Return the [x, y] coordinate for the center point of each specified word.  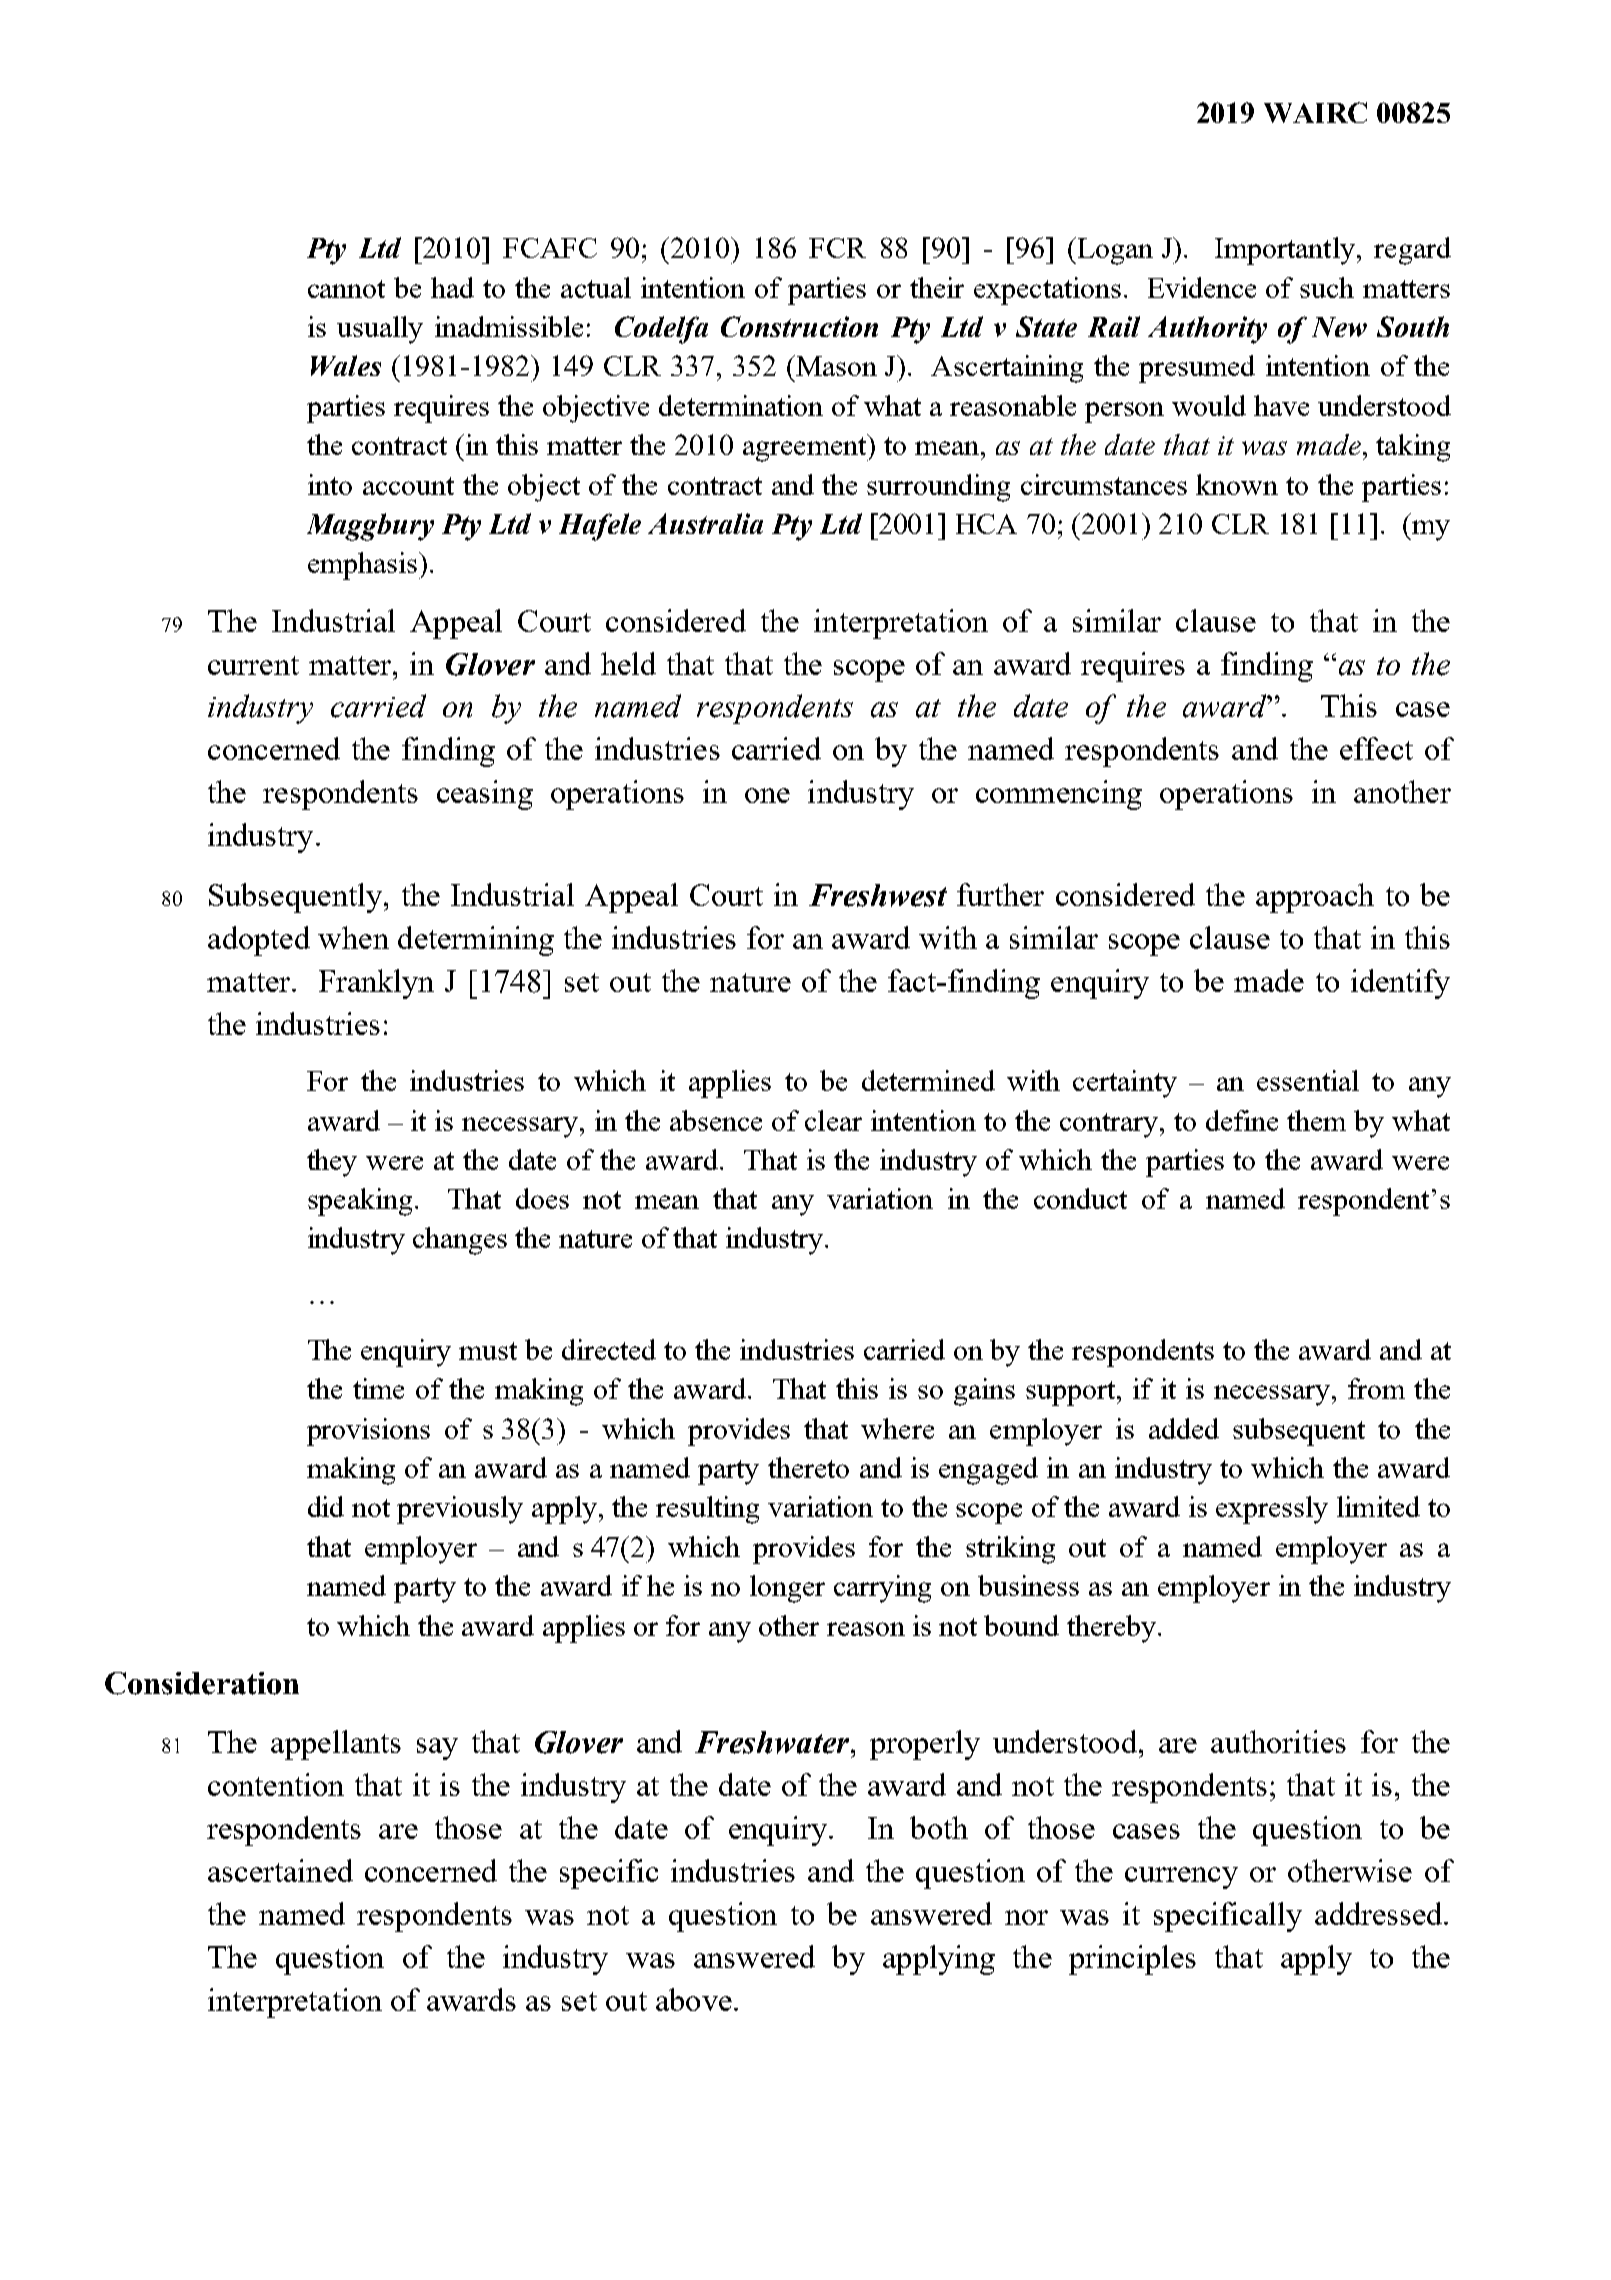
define [1242, 1120]
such [1327, 287]
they [332, 1163]
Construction [799, 326]
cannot [346, 289]
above [694, 1999]
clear [833, 1120]
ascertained [280, 1870]
